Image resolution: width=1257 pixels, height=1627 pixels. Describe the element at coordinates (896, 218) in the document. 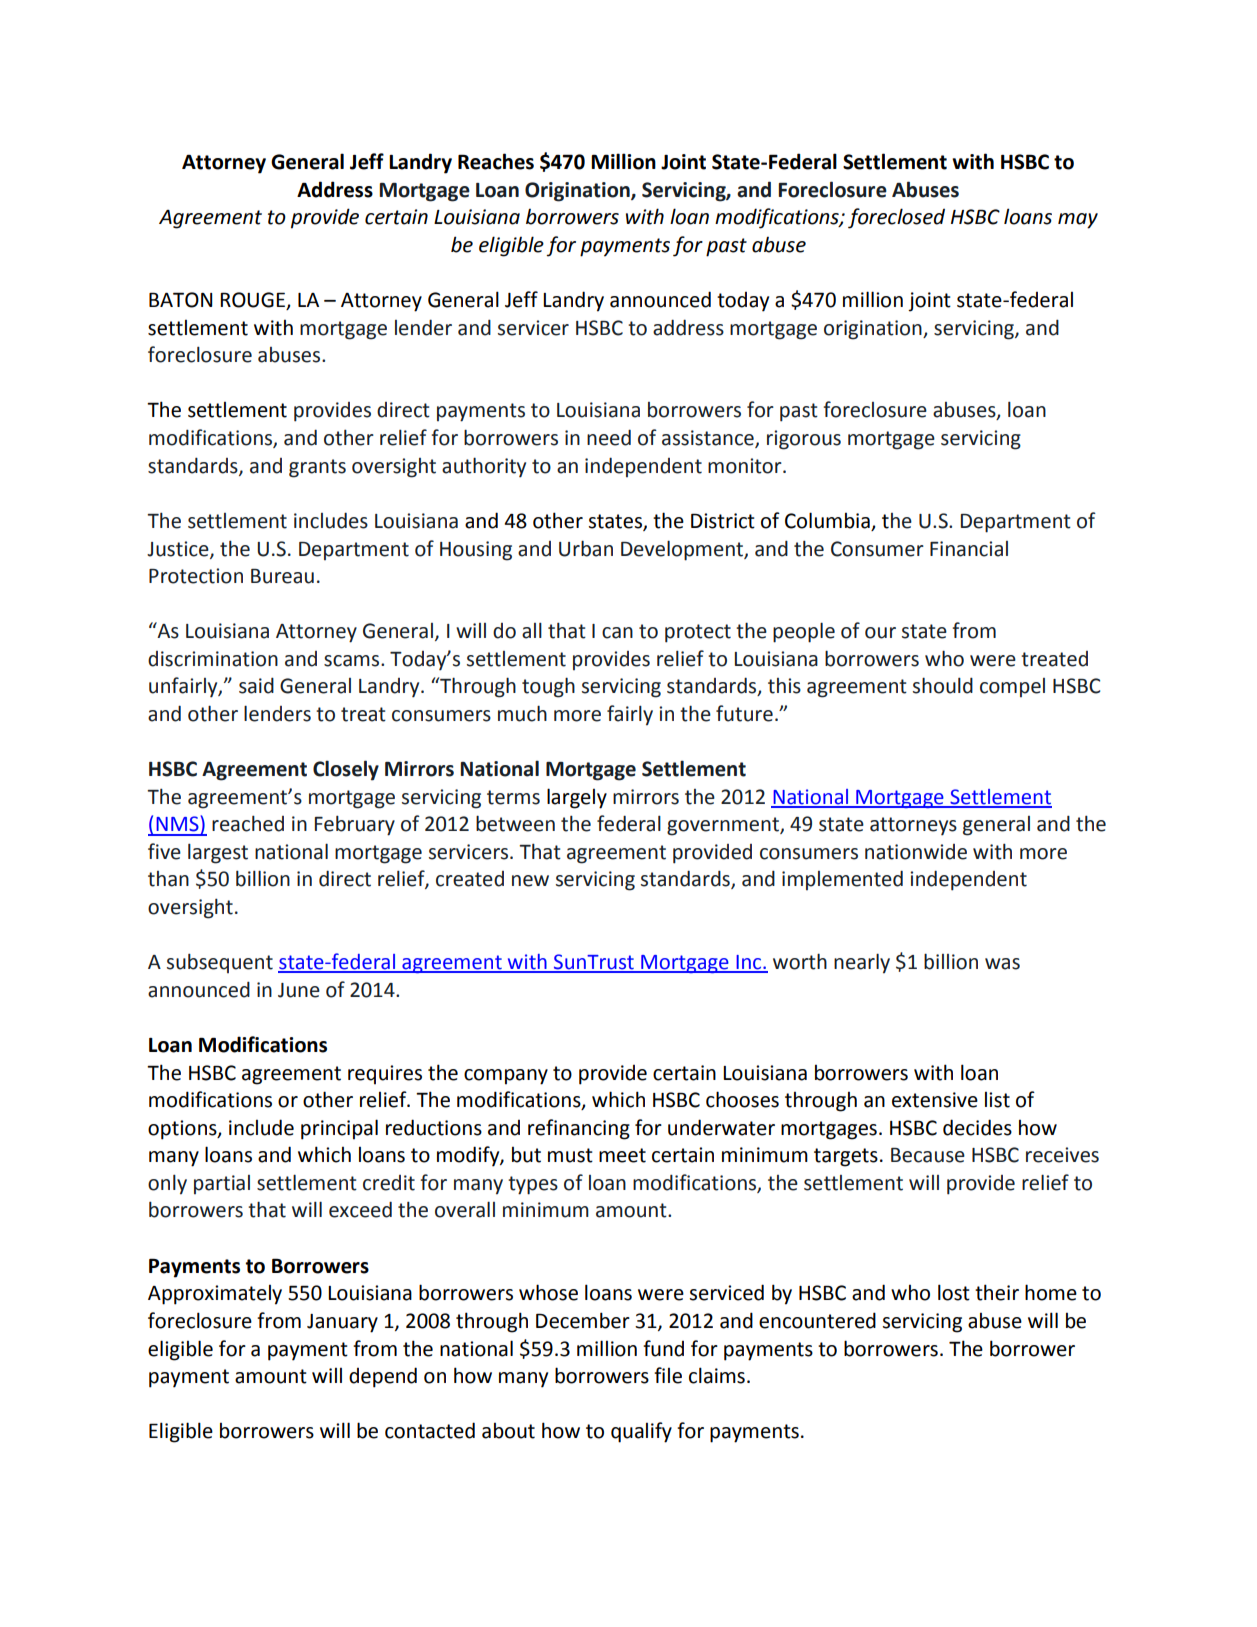

I see `foreclosed` at that location.
